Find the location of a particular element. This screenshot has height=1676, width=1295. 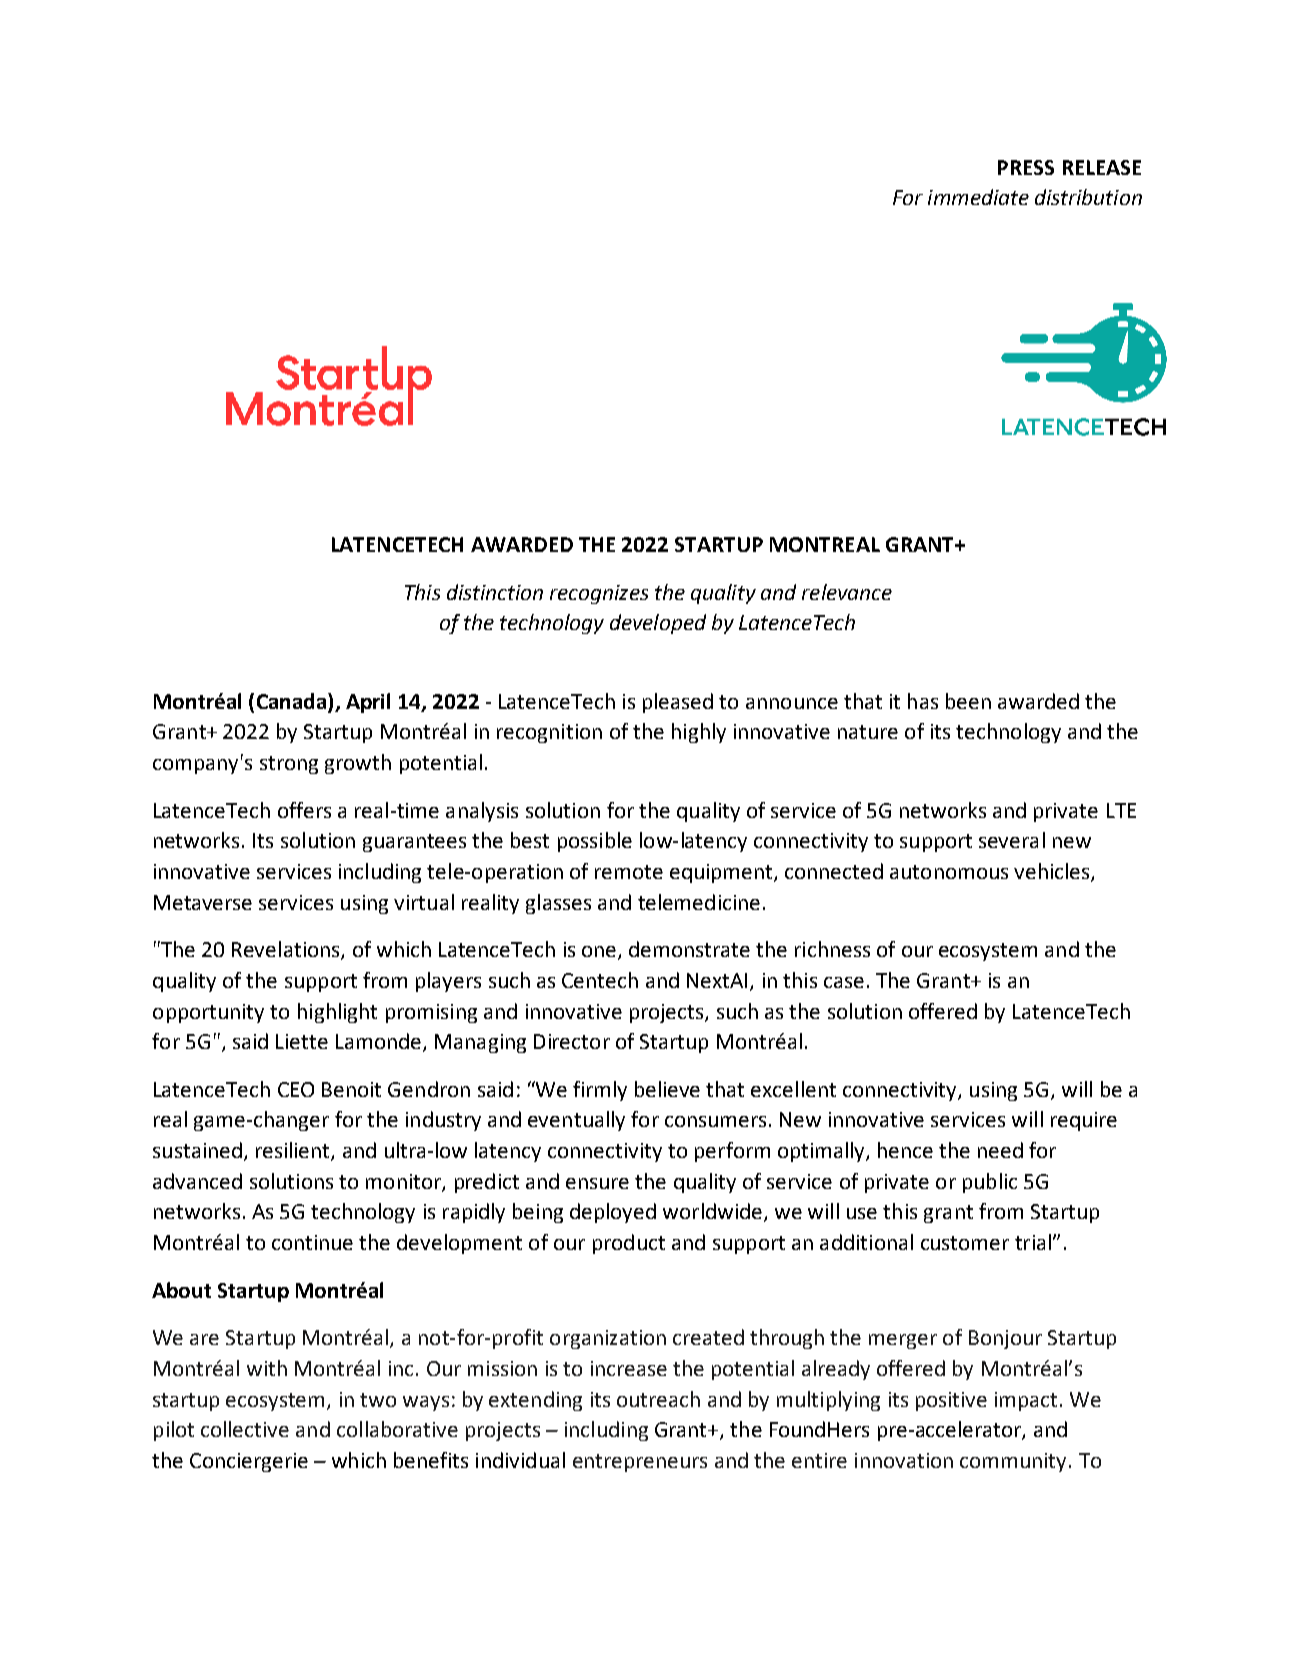

outreach is located at coordinates (658, 1399).
